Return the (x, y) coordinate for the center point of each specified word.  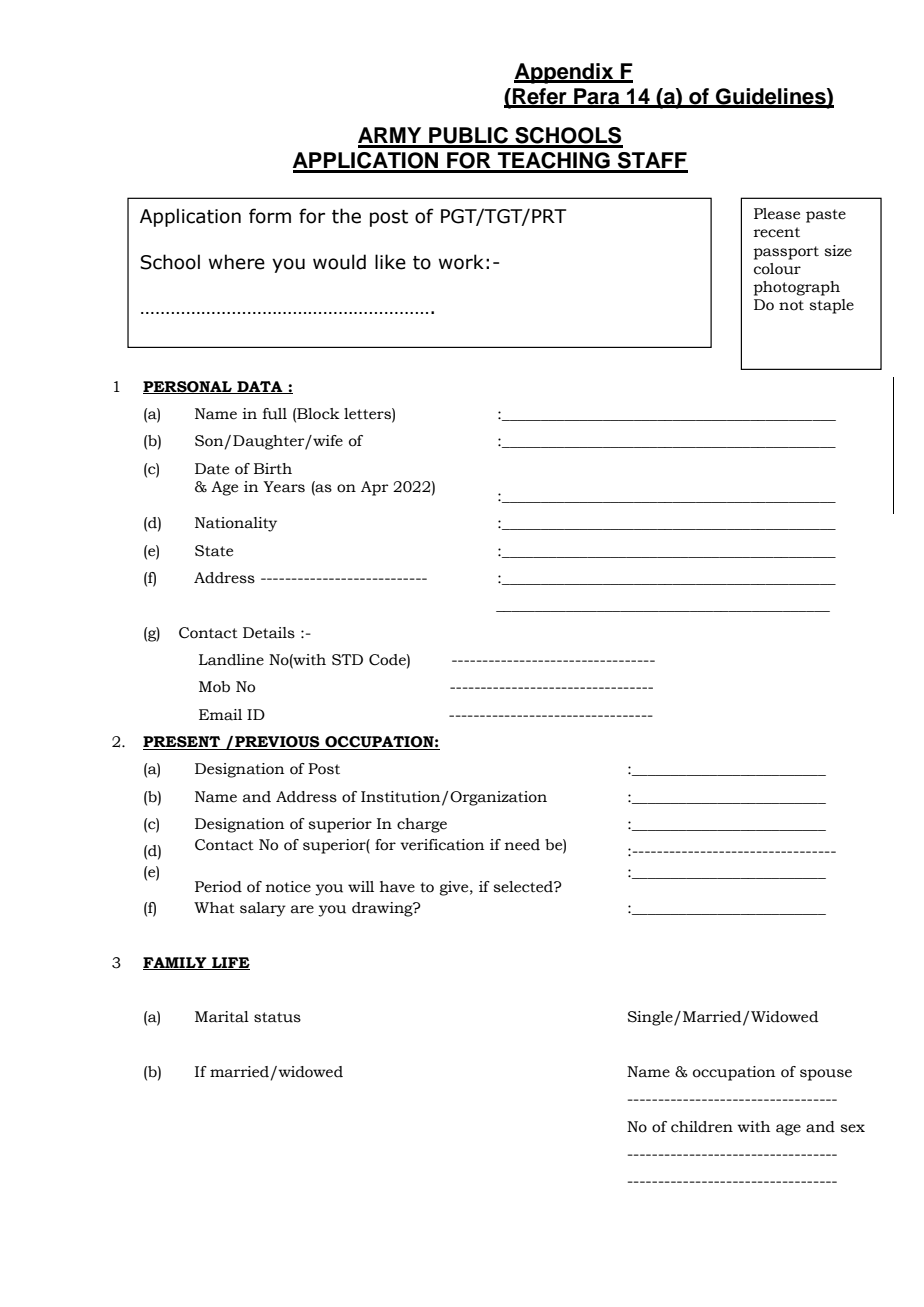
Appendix (565, 73)
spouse (826, 1075)
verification (442, 845)
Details (269, 633)
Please (777, 214)
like (390, 262)
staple (831, 306)
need (522, 845)
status (277, 1017)
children (702, 1127)
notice (288, 887)
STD (347, 660)
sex (852, 1128)
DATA (260, 387)
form (270, 216)
